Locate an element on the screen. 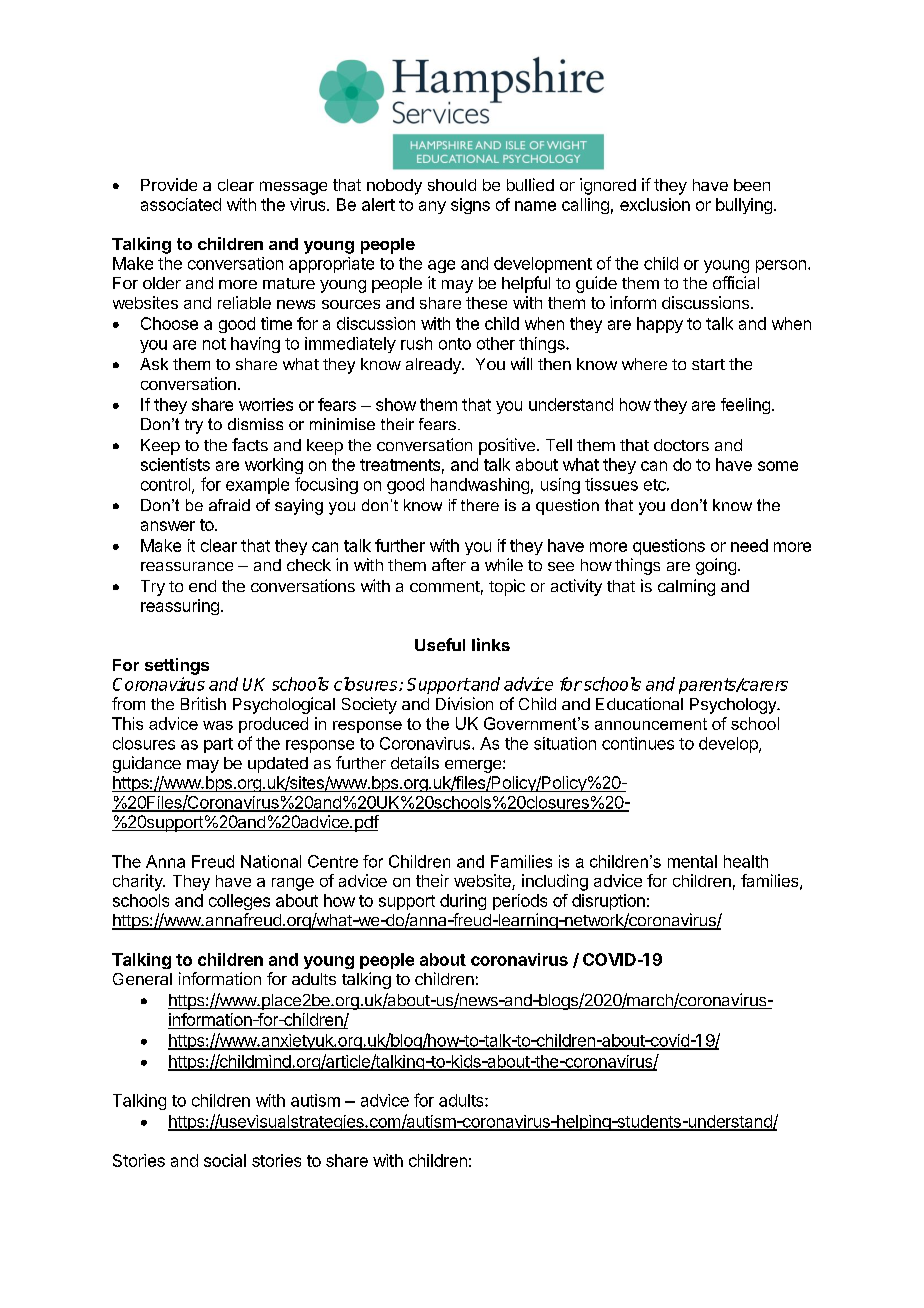 This screenshot has width=924, height=1308. mental is located at coordinates (692, 861).
